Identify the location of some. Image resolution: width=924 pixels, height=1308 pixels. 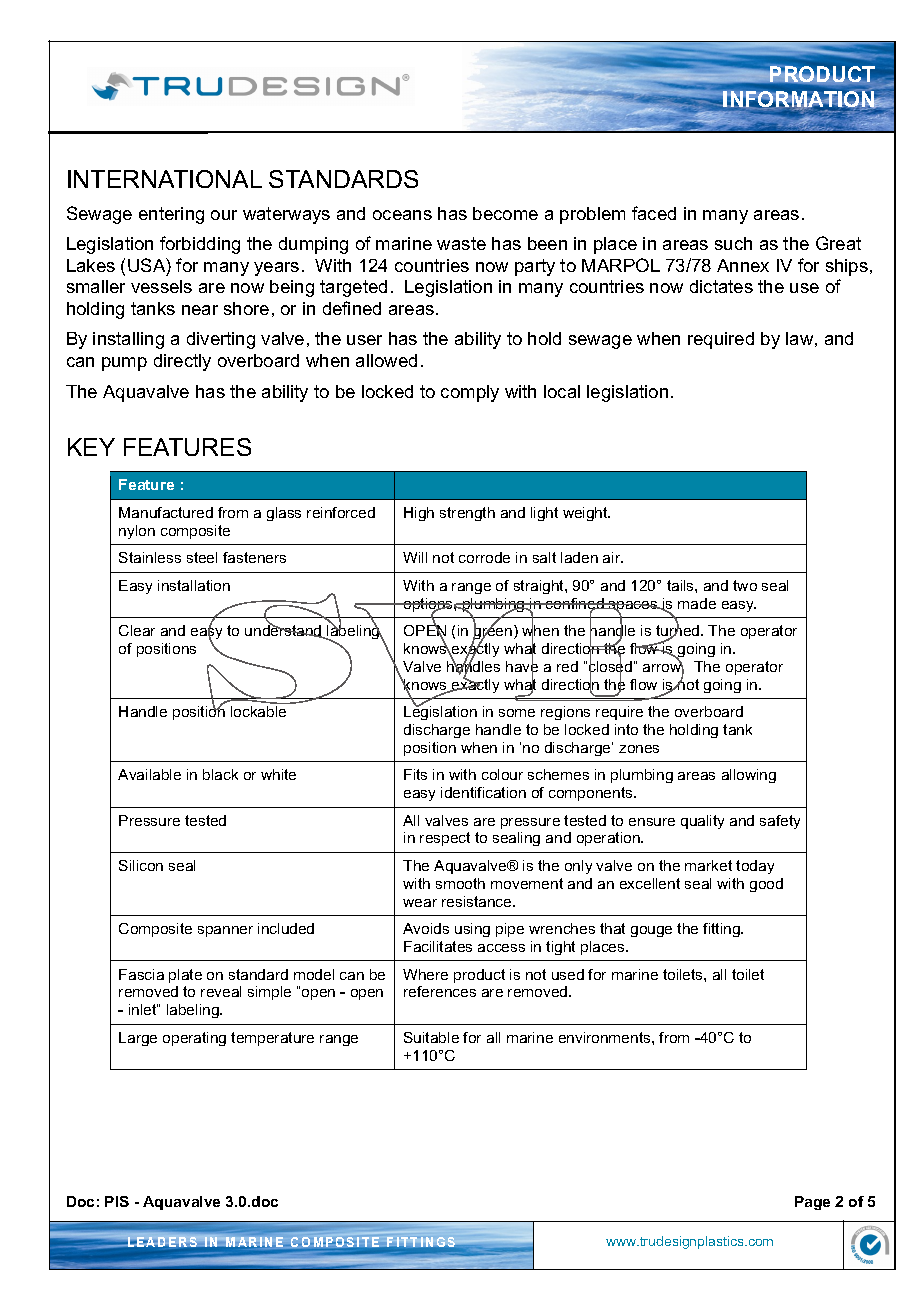
(517, 713).
